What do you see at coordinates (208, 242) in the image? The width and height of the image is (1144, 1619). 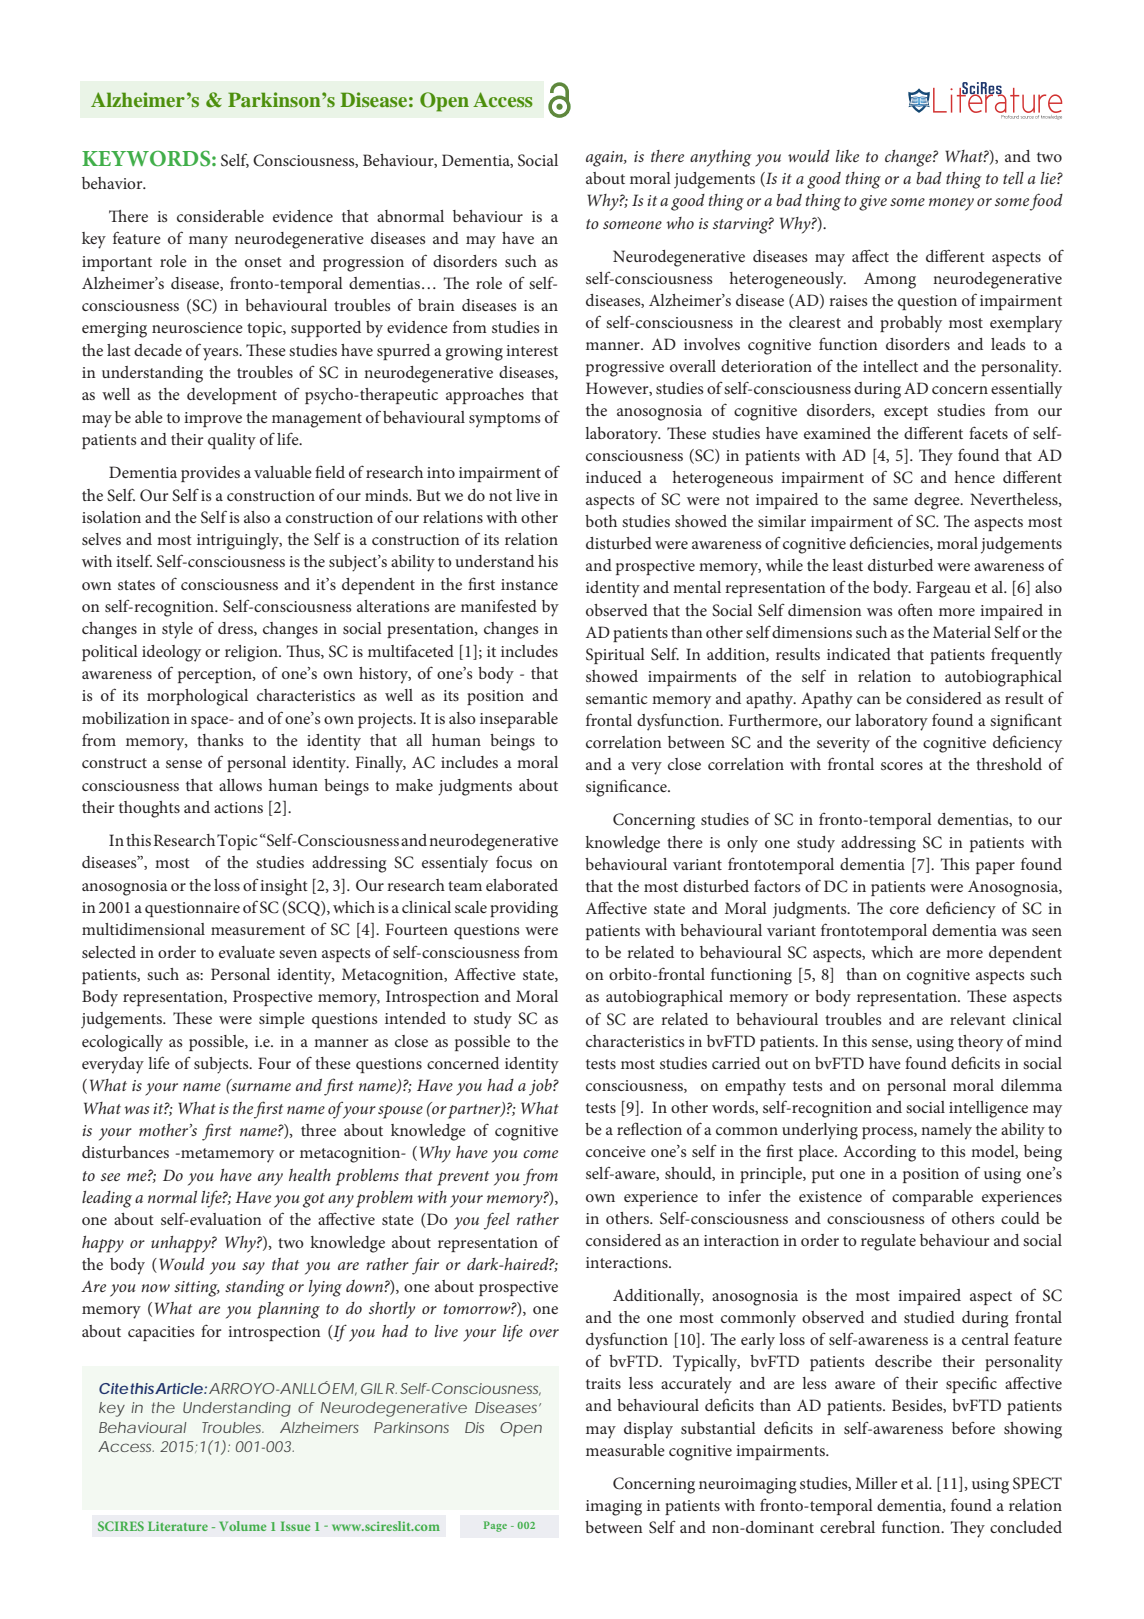 I see `many` at bounding box center [208, 242].
